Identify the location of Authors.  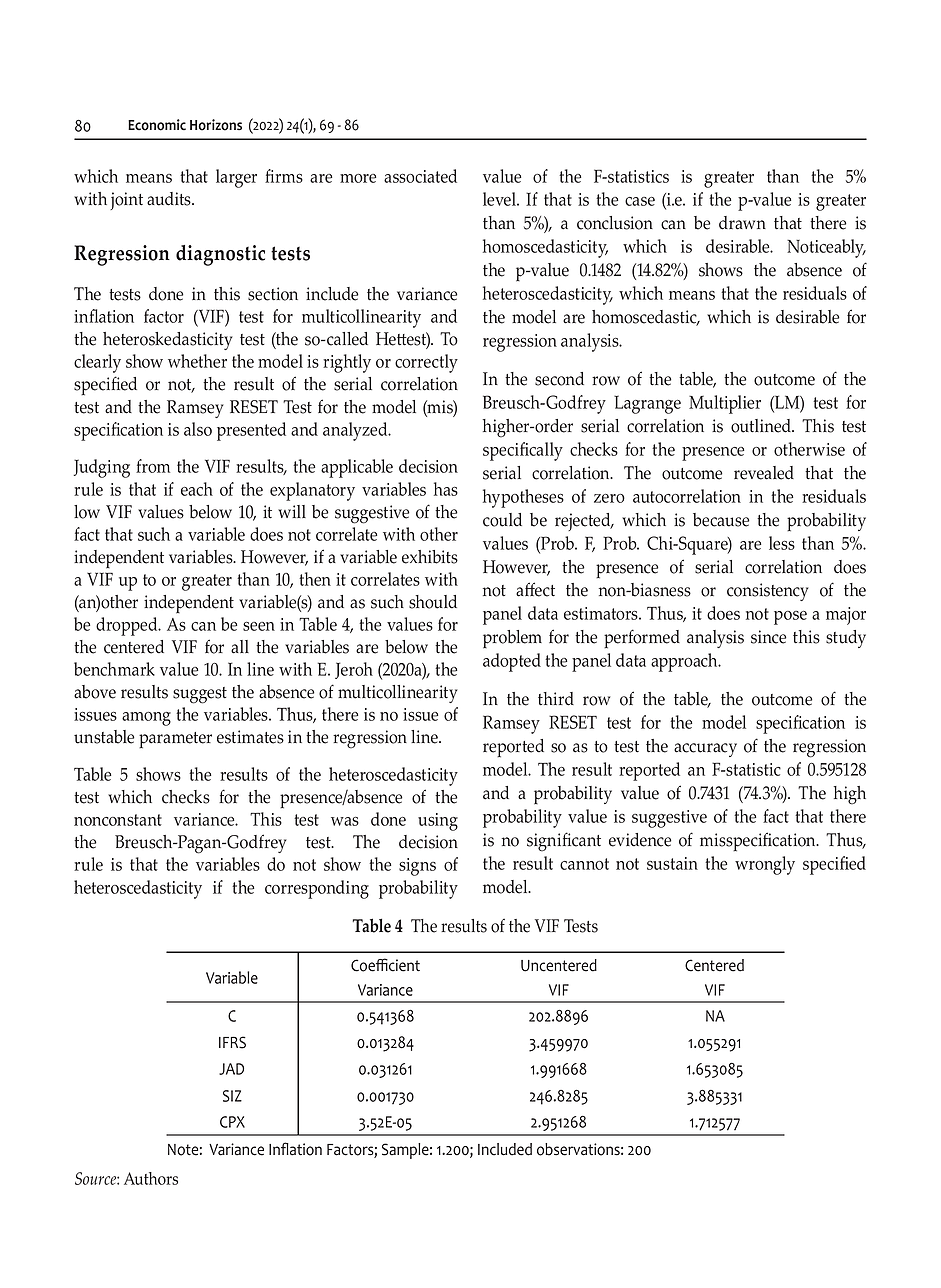
(151, 1178).
